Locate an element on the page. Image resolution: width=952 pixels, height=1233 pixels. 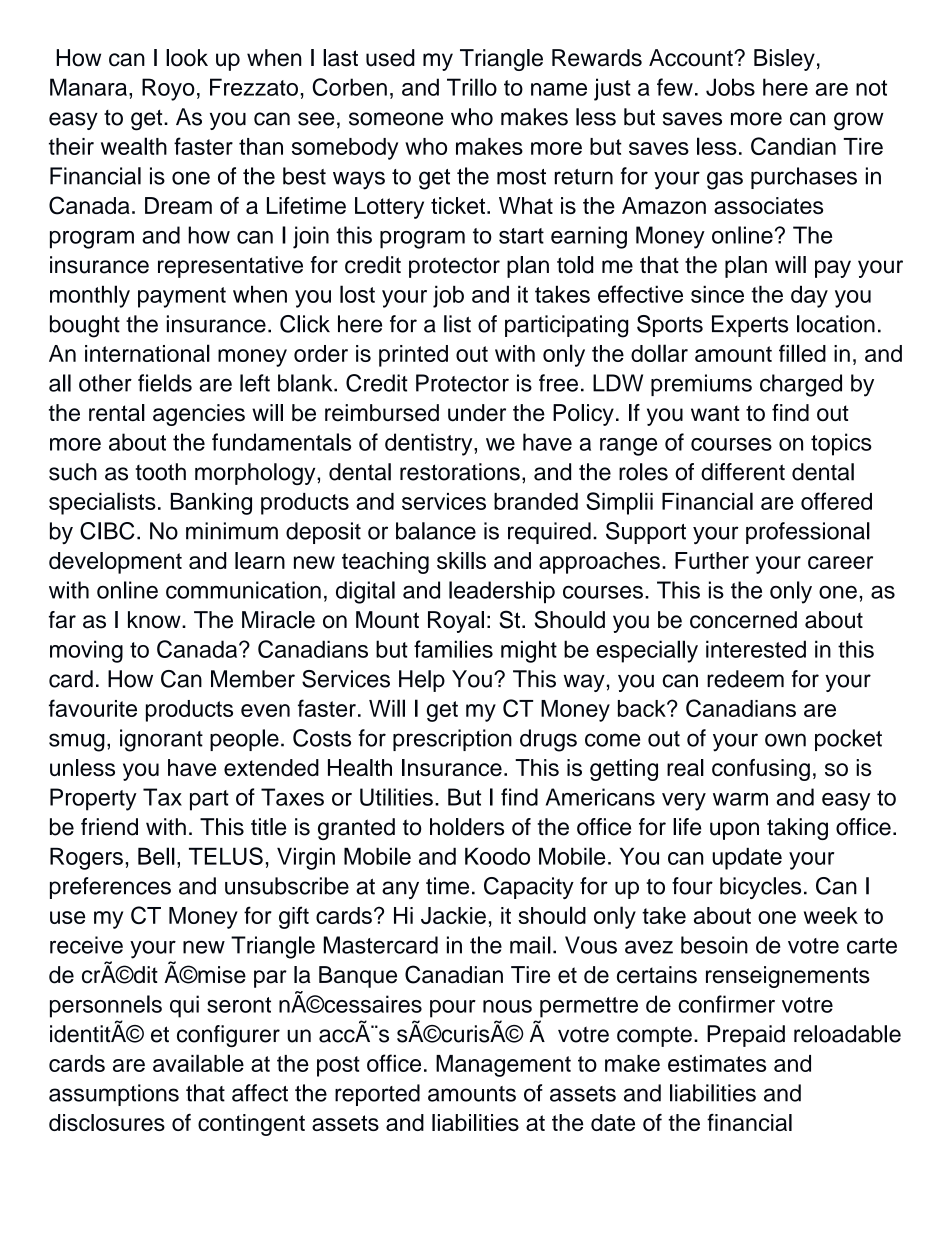
prescription is located at coordinates (452, 740).
